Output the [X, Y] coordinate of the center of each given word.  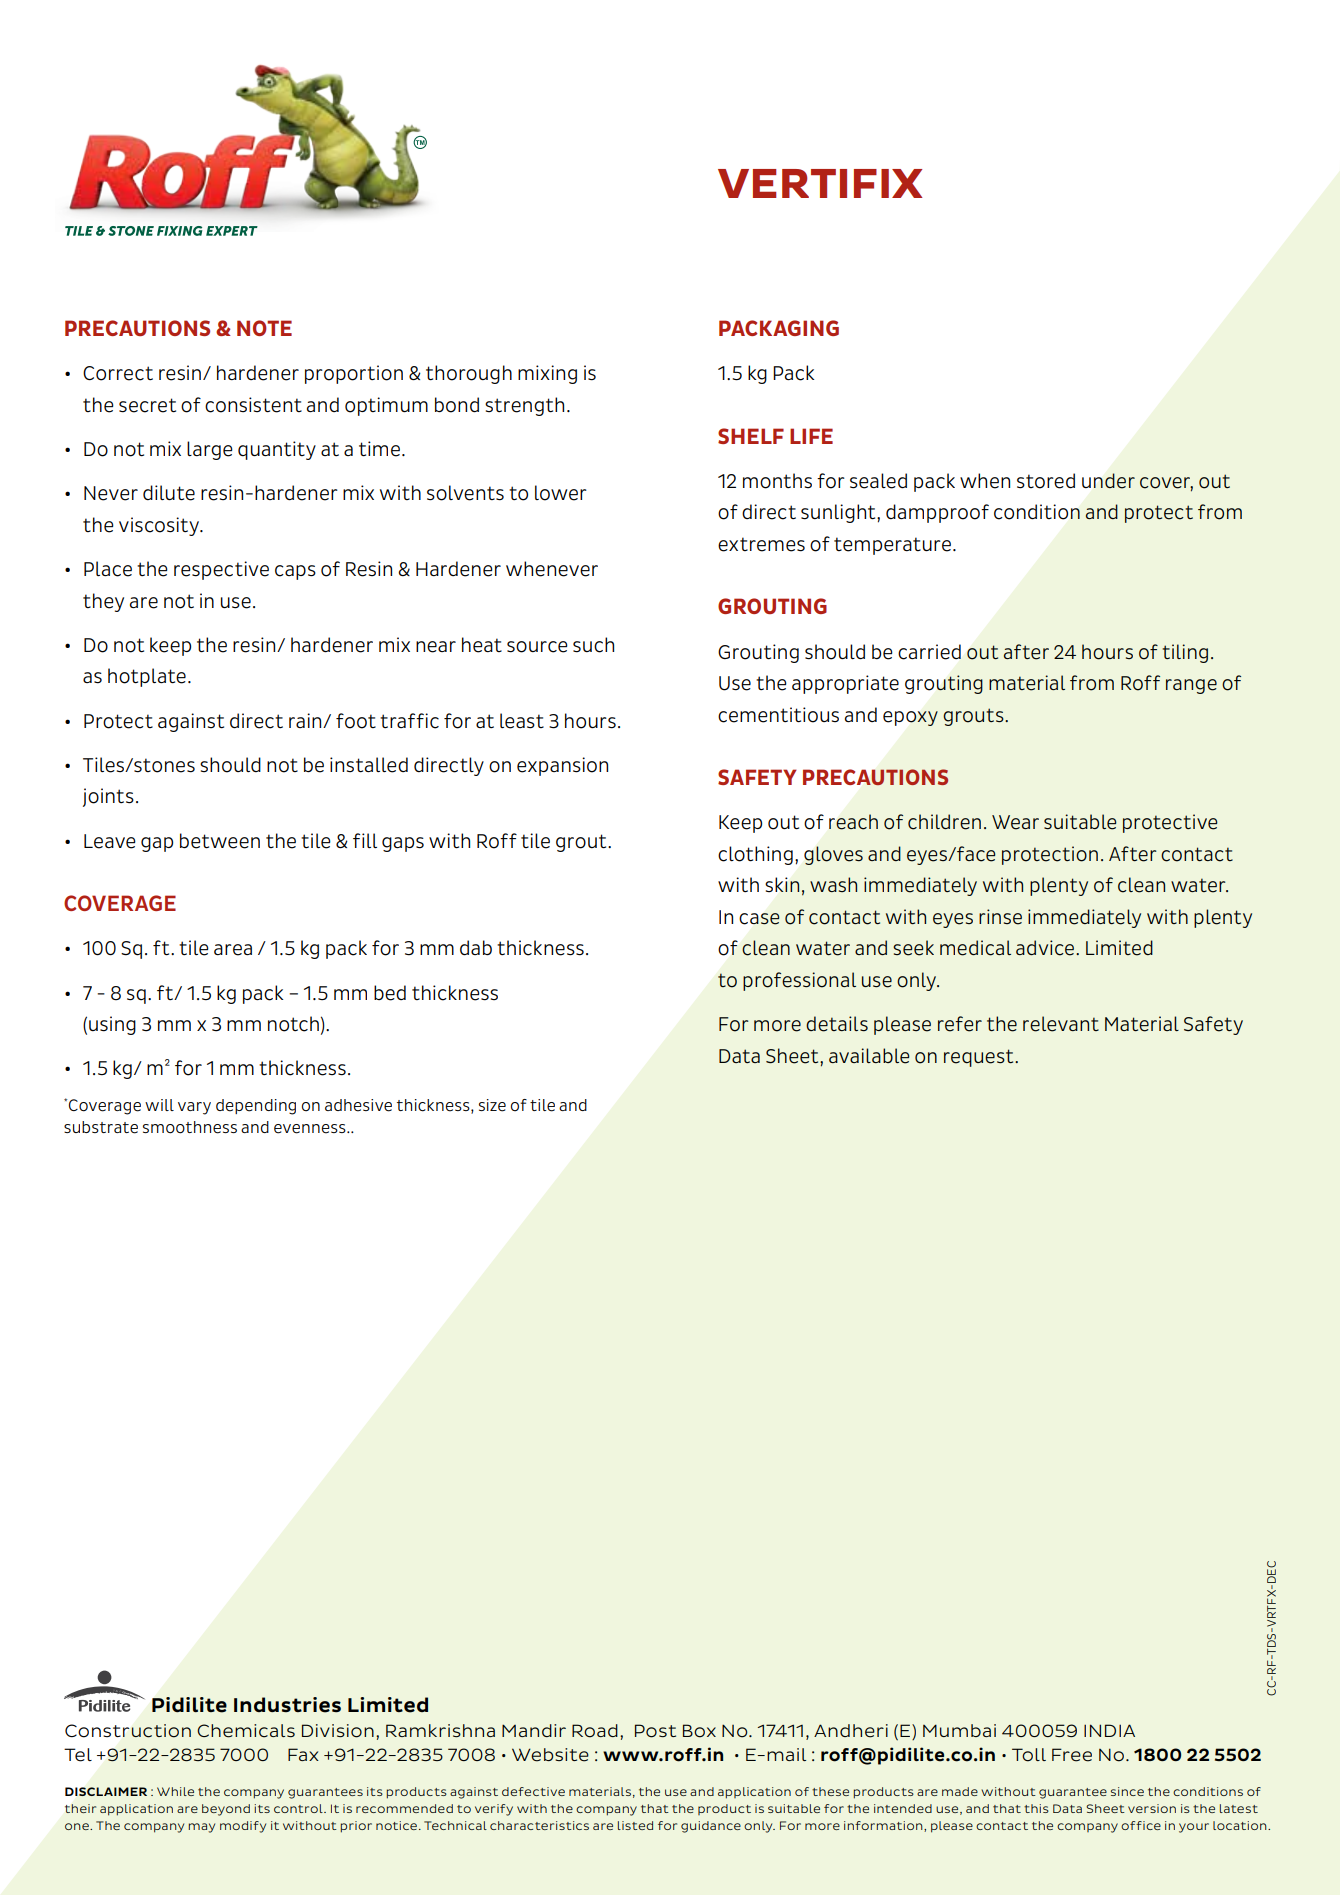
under [1108, 481]
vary [194, 1108]
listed [635, 1825]
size [492, 1105]
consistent [253, 405]
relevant [1061, 1024]
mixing [547, 374]
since [1127, 1791]
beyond [226, 1810]
